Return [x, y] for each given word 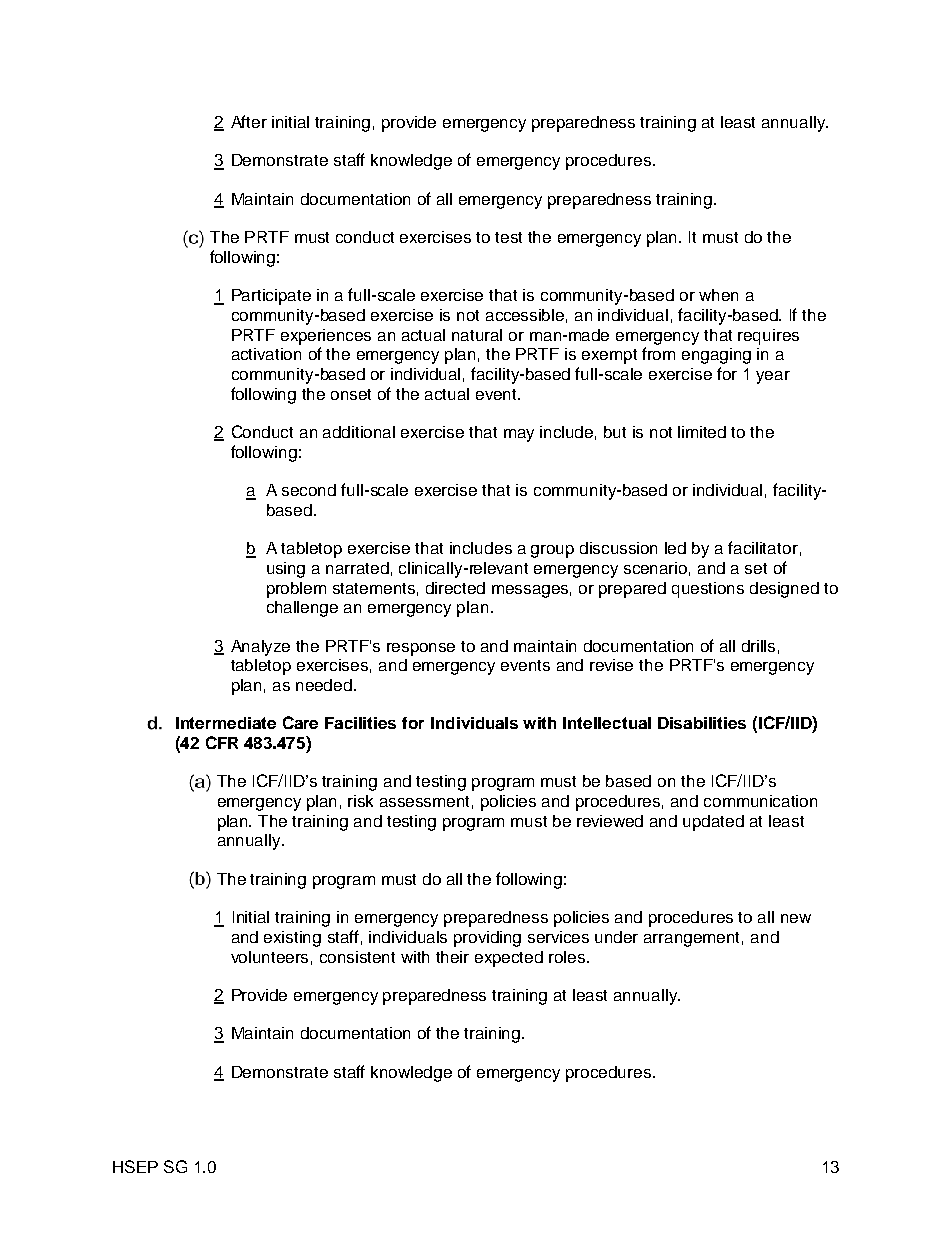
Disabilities [702, 723]
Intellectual [607, 723]
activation [266, 354]
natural [477, 335]
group [552, 551]
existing [292, 939]
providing [487, 939]
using [286, 570]
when [718, 295]
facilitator [763, 547]
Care [300, 722]
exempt [609, 356]
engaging [716, 356]
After [249, 121]
